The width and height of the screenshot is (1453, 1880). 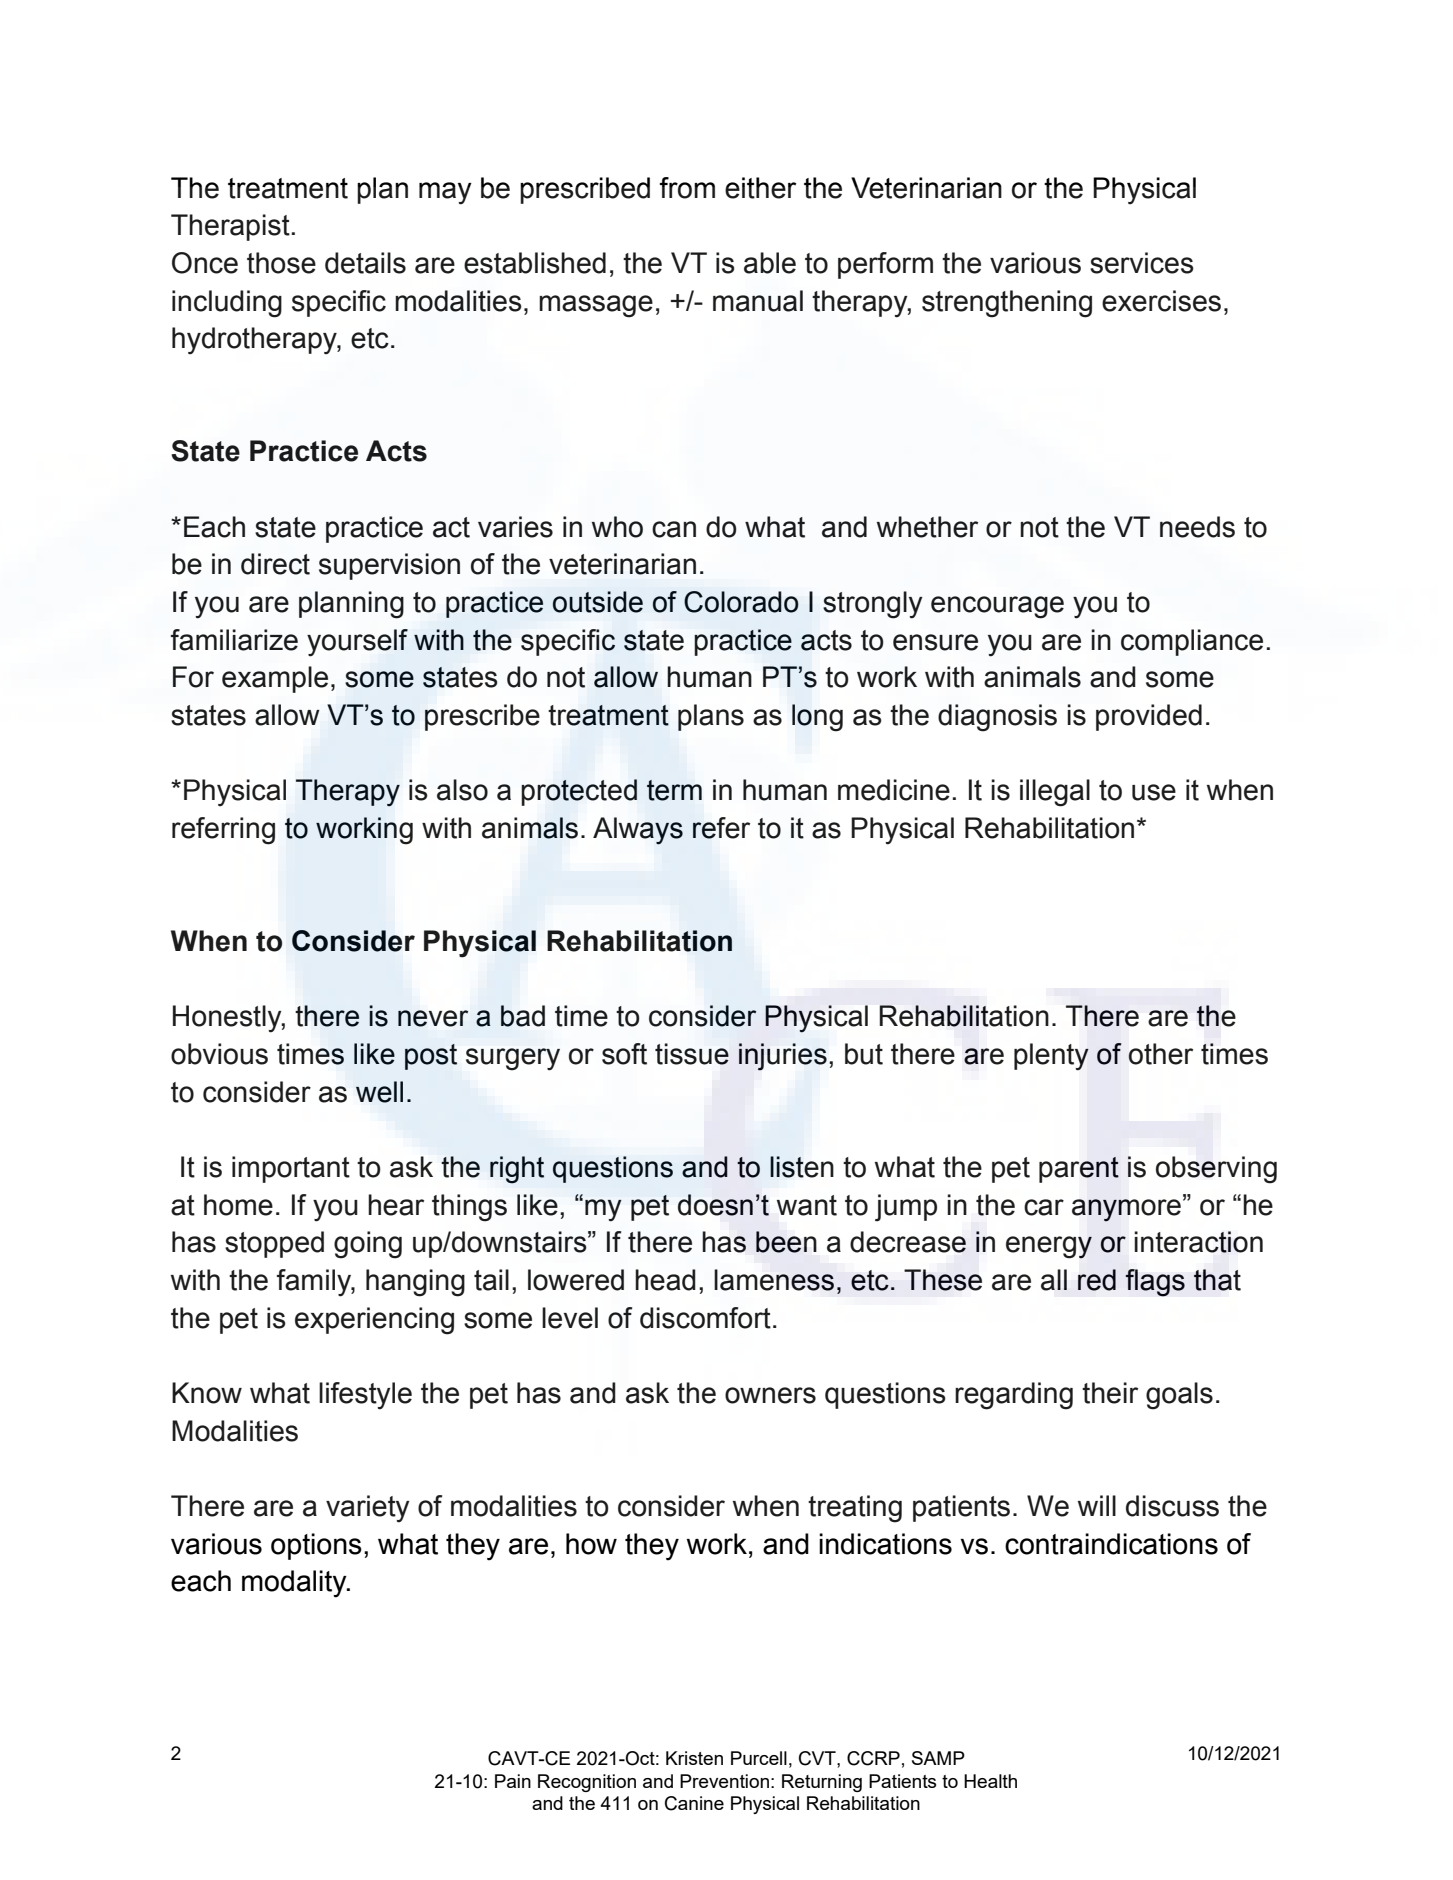 What do you see at coordinates (368, 1245) in the screenshot?
I see `going` at bounding box center [368, 1245].
